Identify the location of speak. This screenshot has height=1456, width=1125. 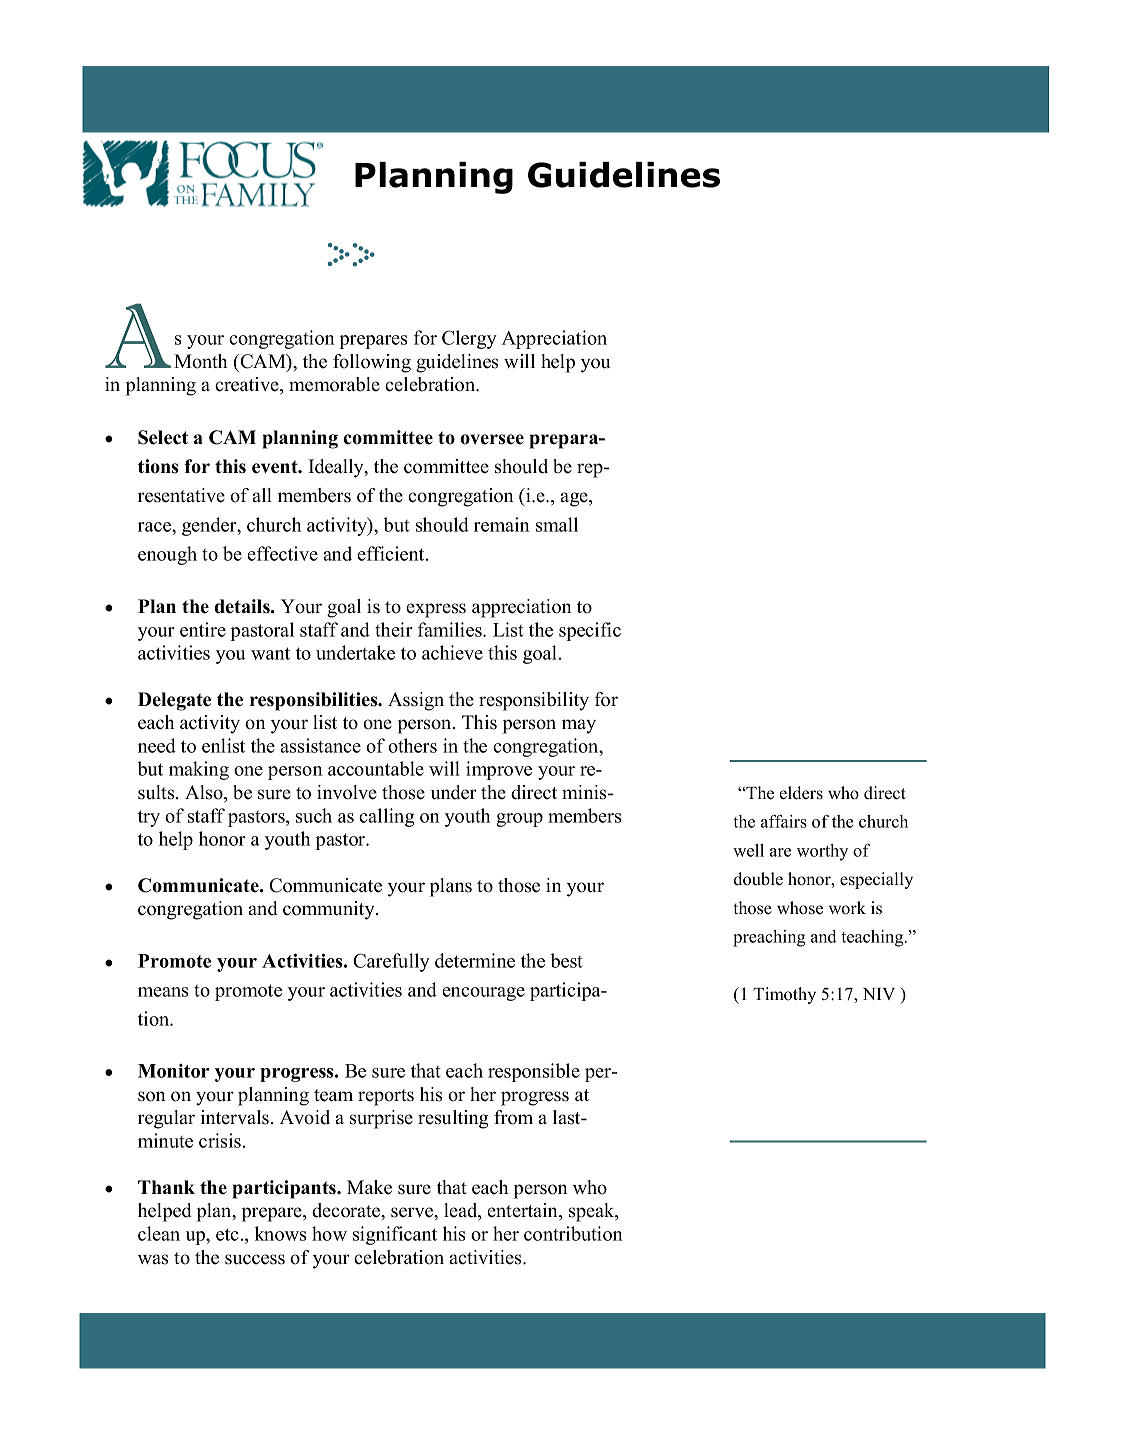
(593, 1212).
